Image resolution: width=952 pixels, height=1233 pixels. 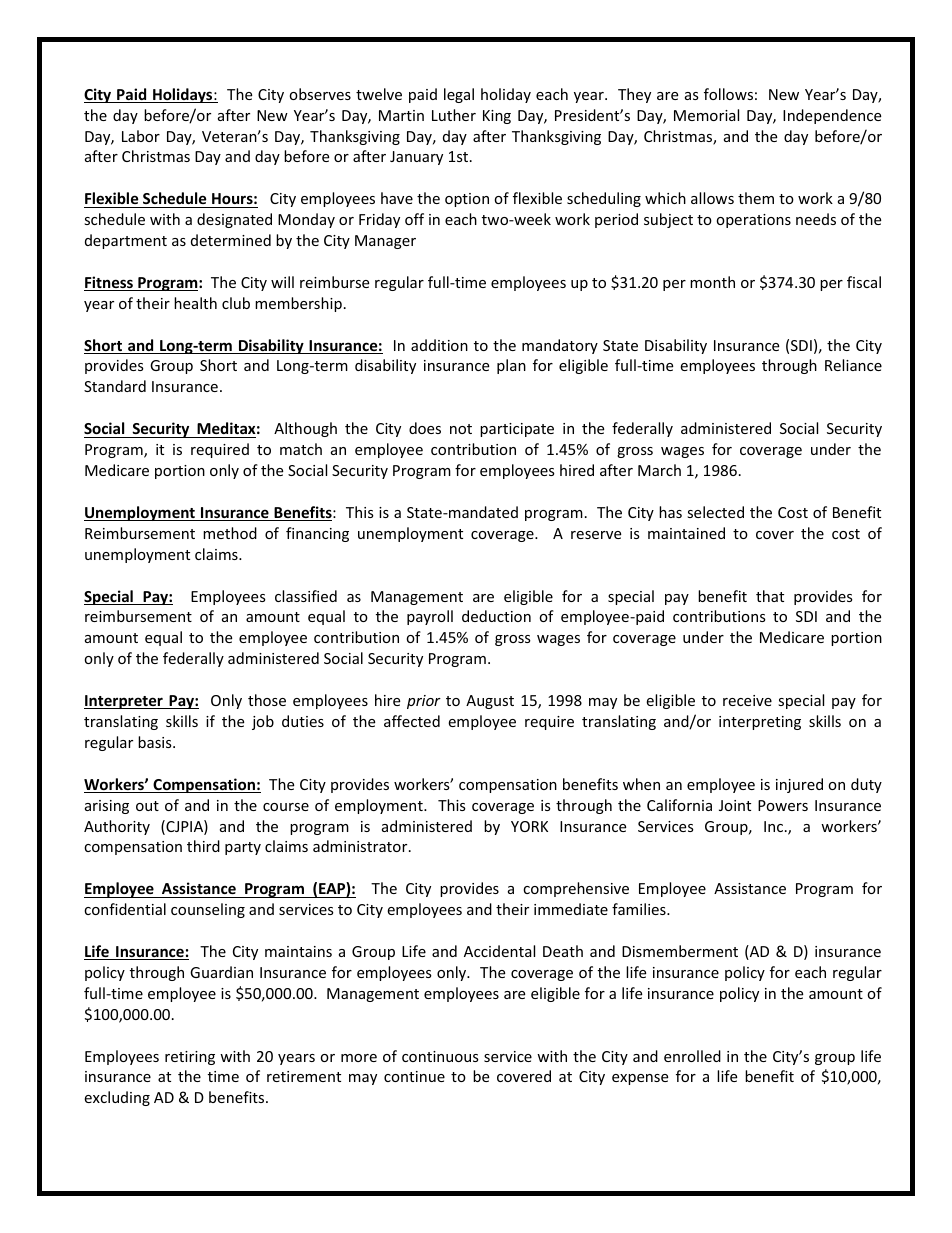 I want to click on Reliance, so click(x=853, y=365).
